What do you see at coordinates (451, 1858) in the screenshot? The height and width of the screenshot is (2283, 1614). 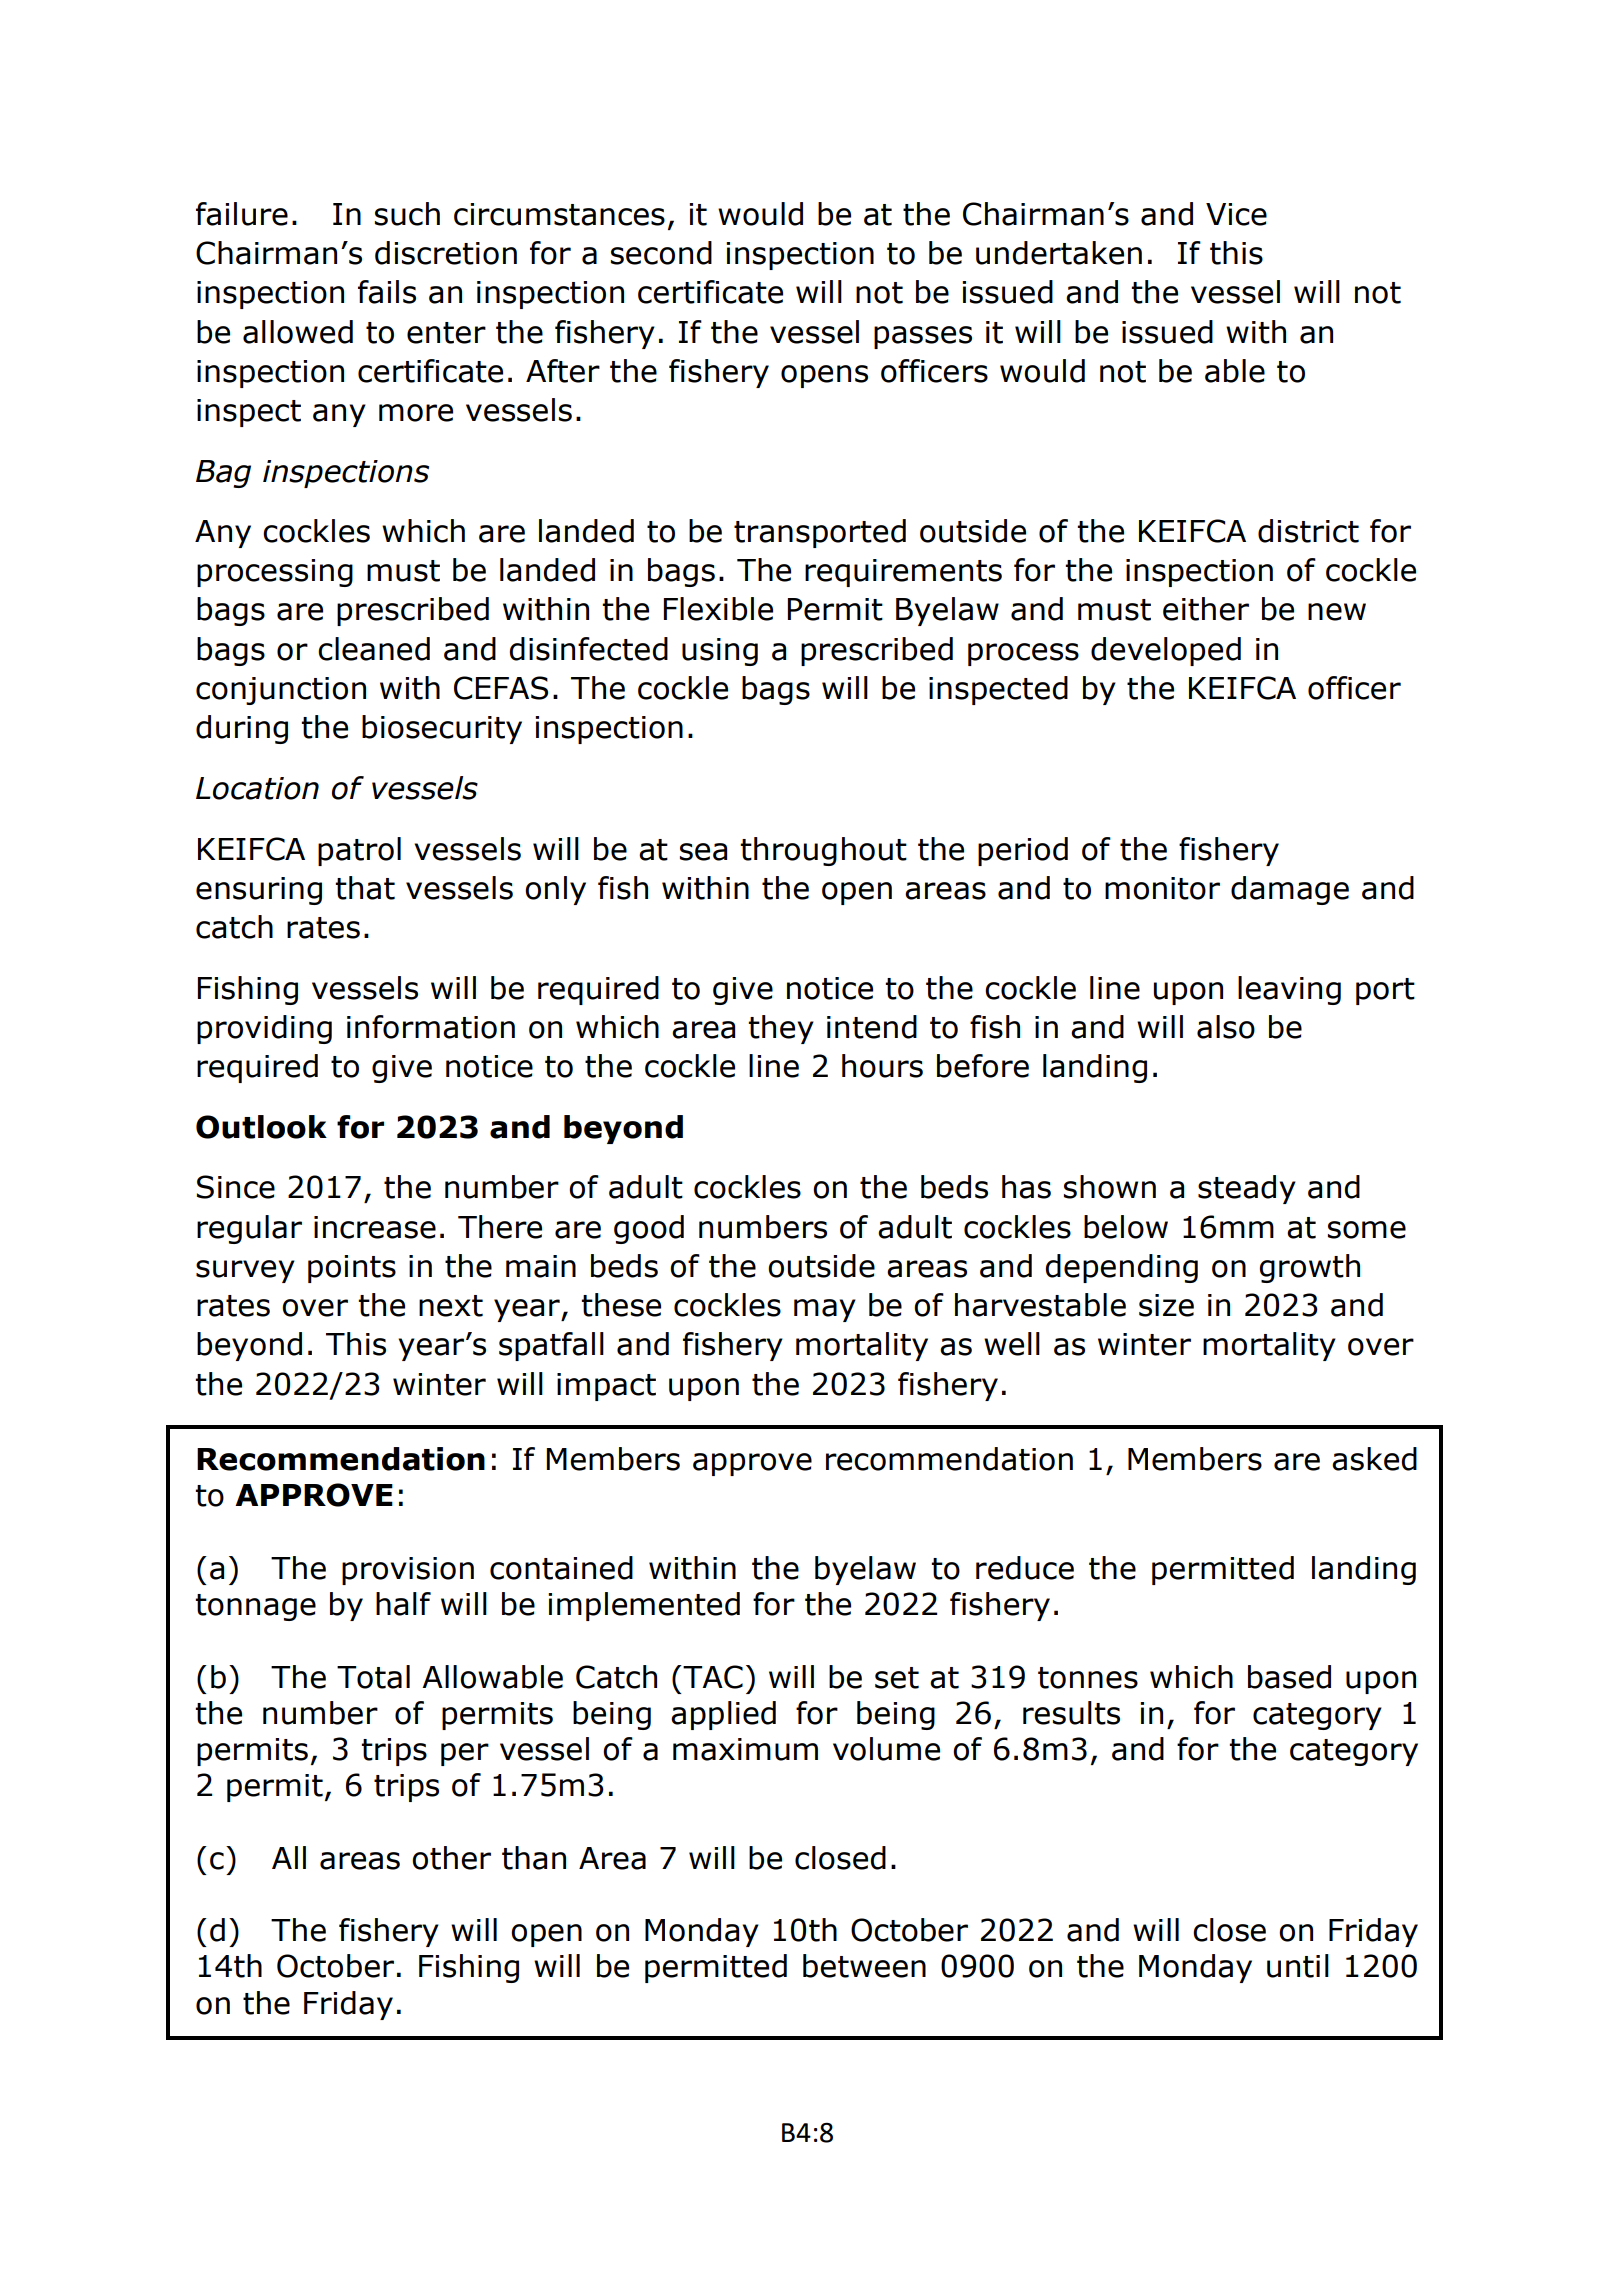 I see `other` at bounding box center [451, 1858].
